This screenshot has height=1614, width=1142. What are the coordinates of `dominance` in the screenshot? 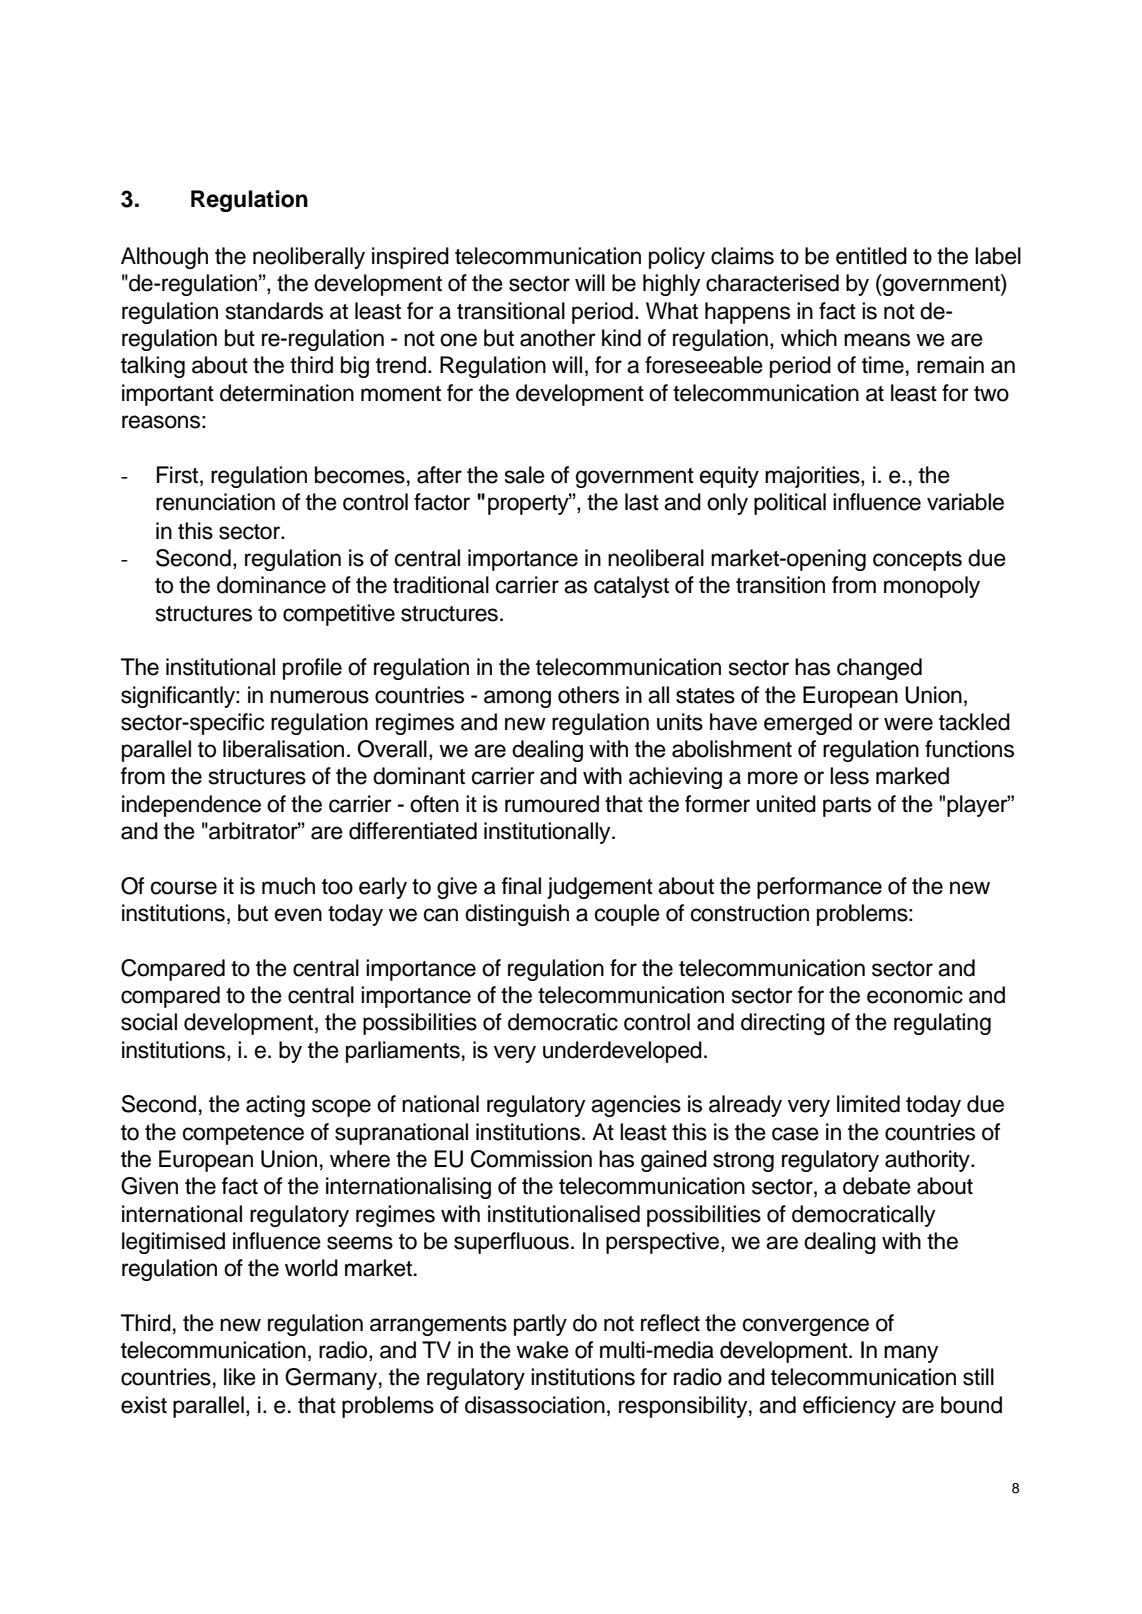 It's located at (271, 585).
